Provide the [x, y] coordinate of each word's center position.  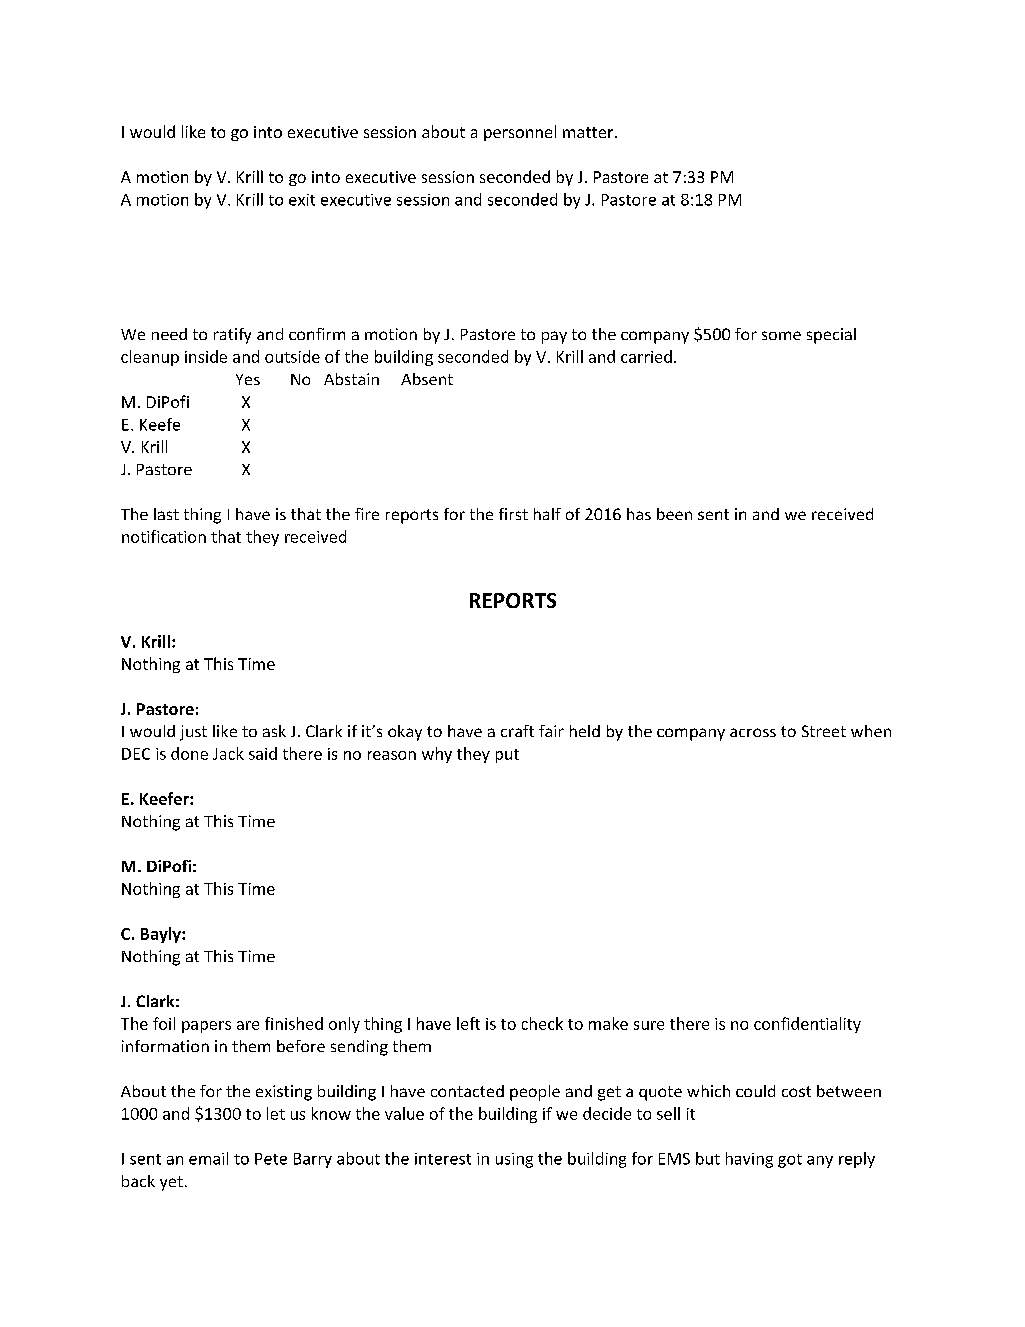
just [193, 733]
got [790, 1161]
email [208, 1158]
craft [517, 731]
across [753, 732]
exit [302, 200]
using [514, 1160]
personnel [520, 133]
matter [589, 132]
